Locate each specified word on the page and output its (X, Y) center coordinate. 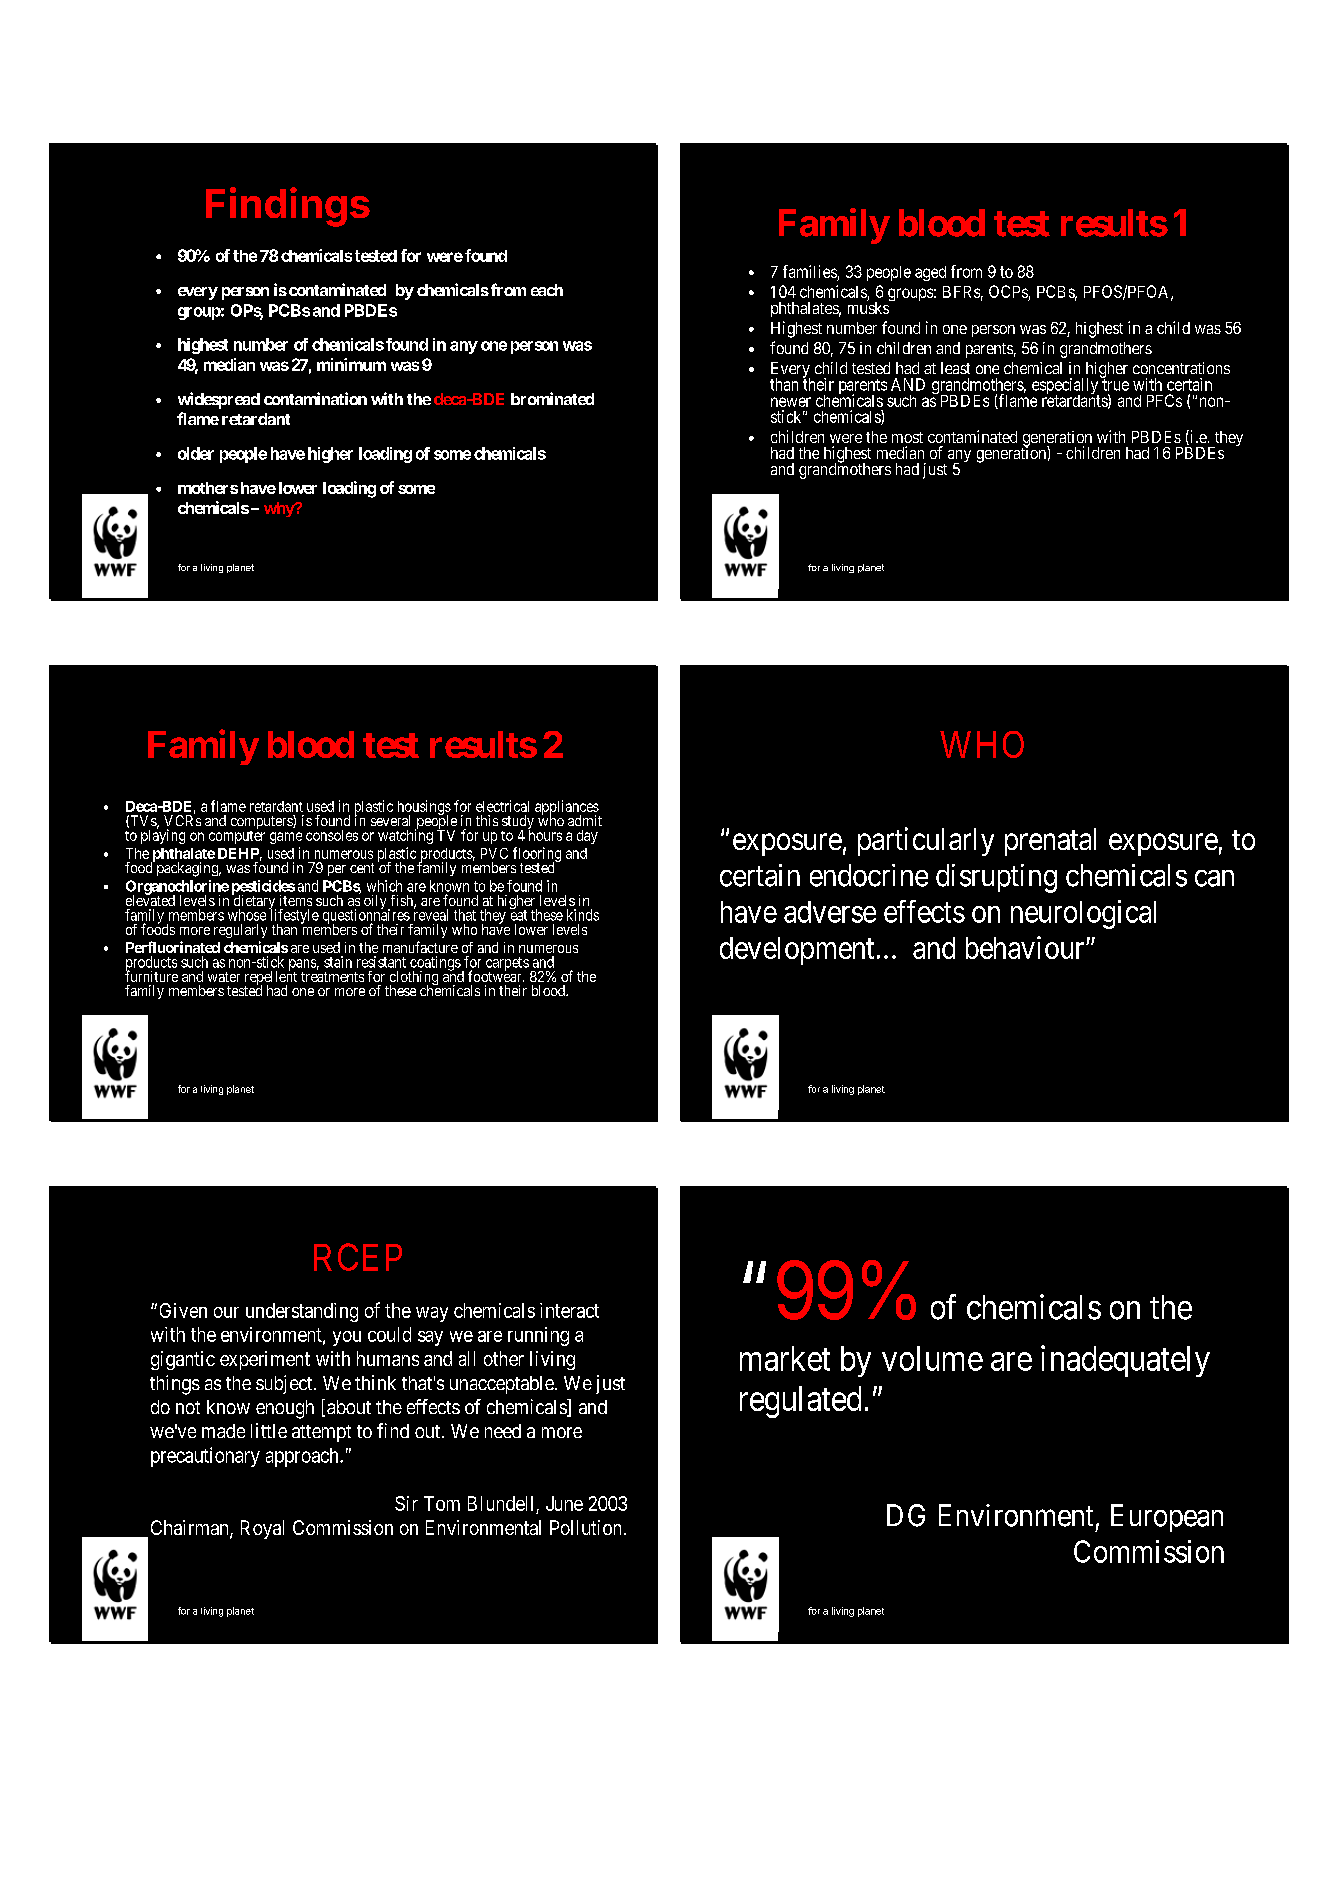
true (1115, 385)
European (1167, 1518)
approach (303, 1457)
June (564, 1503)
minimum (351, 364)
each (547, 290)
